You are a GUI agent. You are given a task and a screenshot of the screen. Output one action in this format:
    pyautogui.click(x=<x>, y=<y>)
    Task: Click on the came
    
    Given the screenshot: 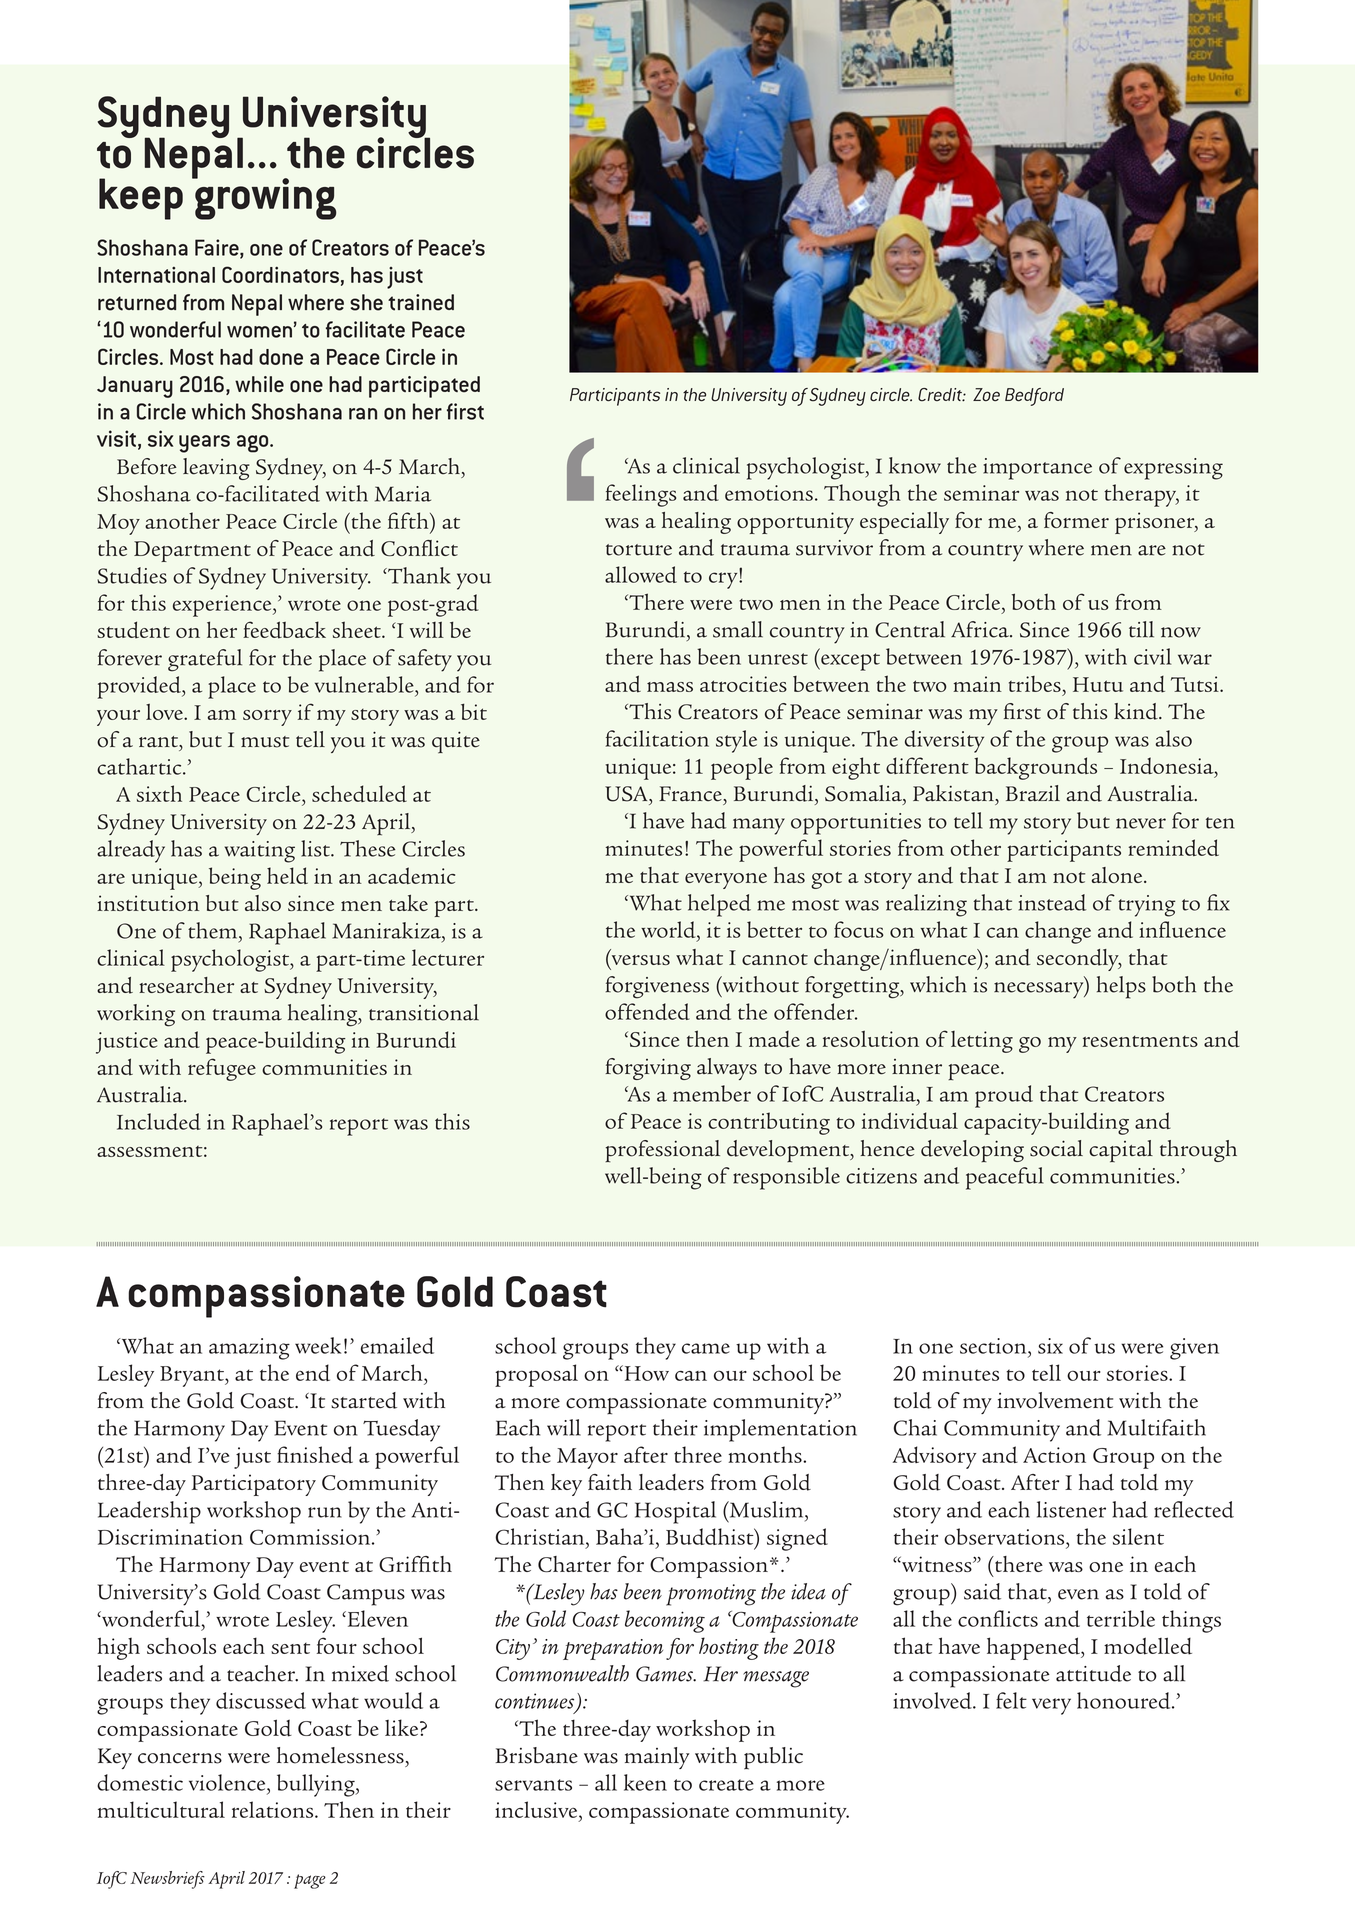 What is the action you would take?
    pyautogui.click(x=706, y=1348)
